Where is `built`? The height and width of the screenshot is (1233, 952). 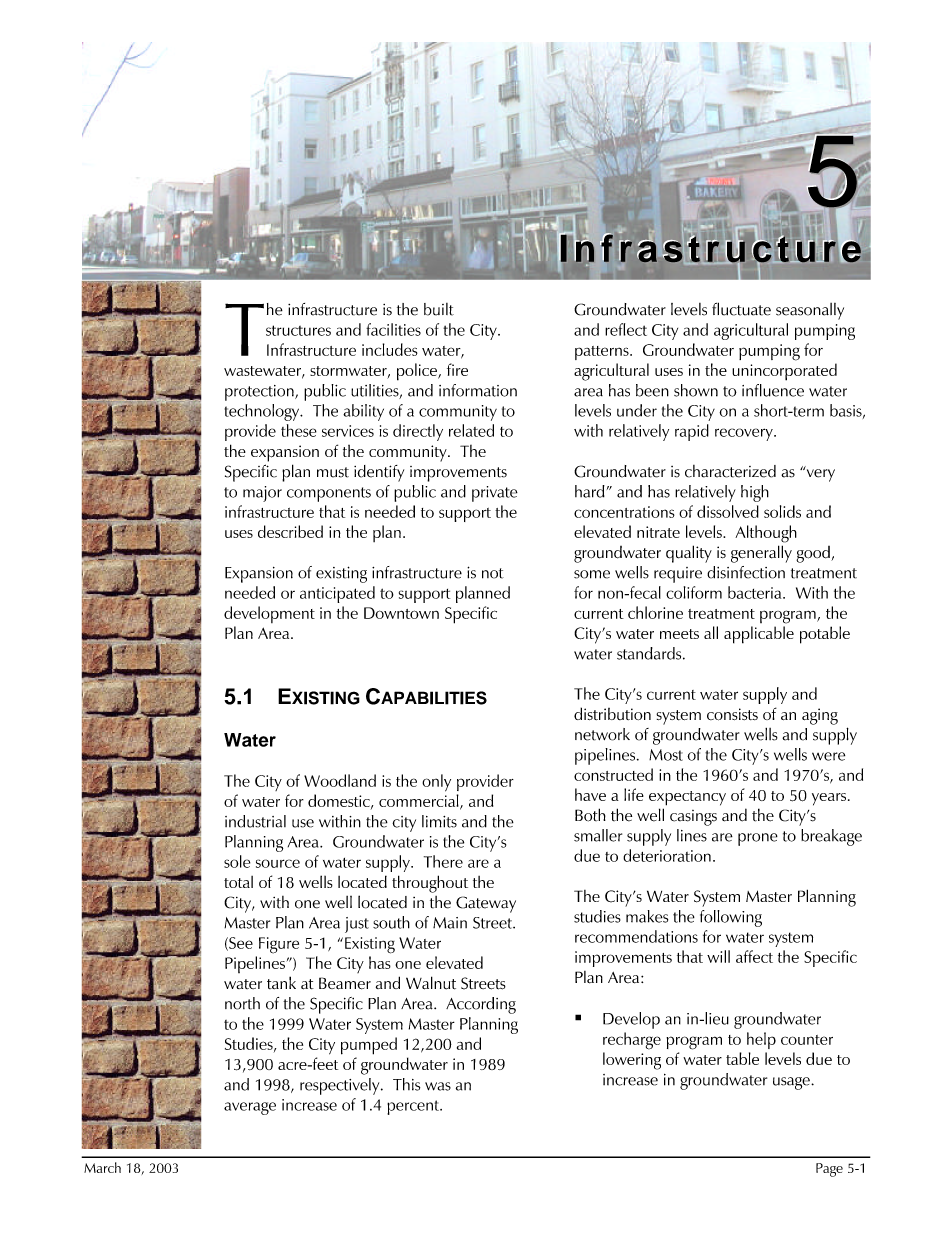 built is located at coordinates (439, 309).
